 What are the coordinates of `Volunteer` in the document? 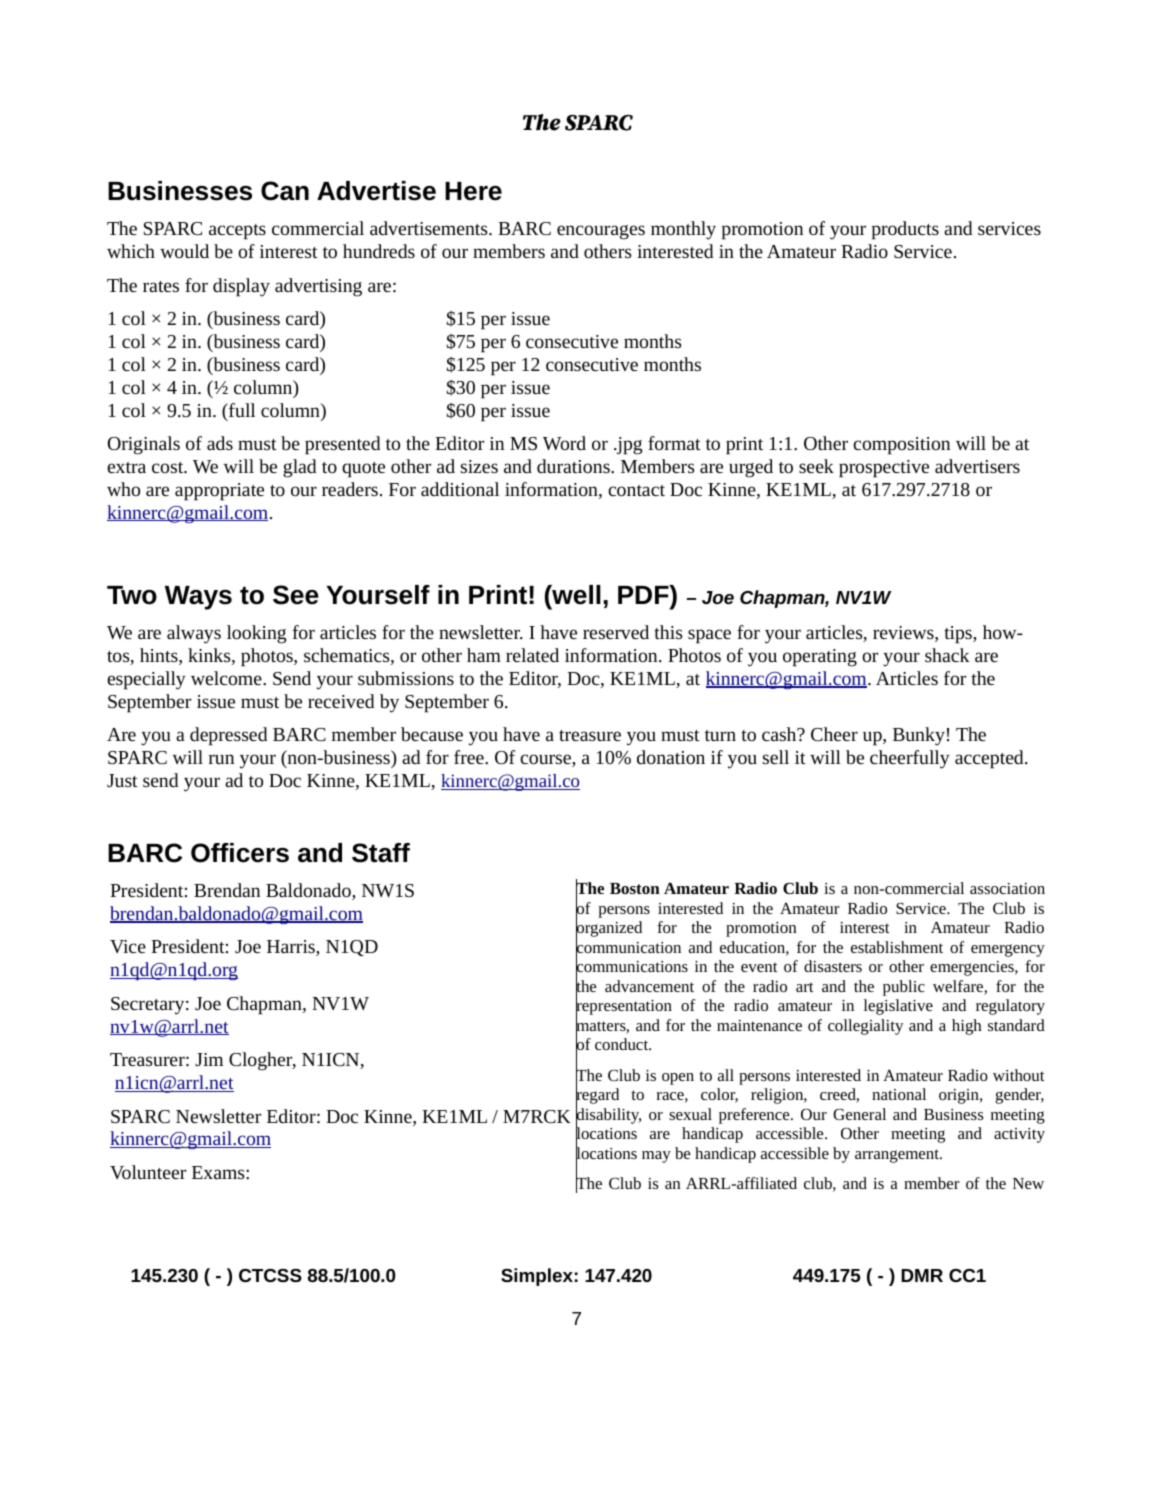 It's located at (148, 1172).
